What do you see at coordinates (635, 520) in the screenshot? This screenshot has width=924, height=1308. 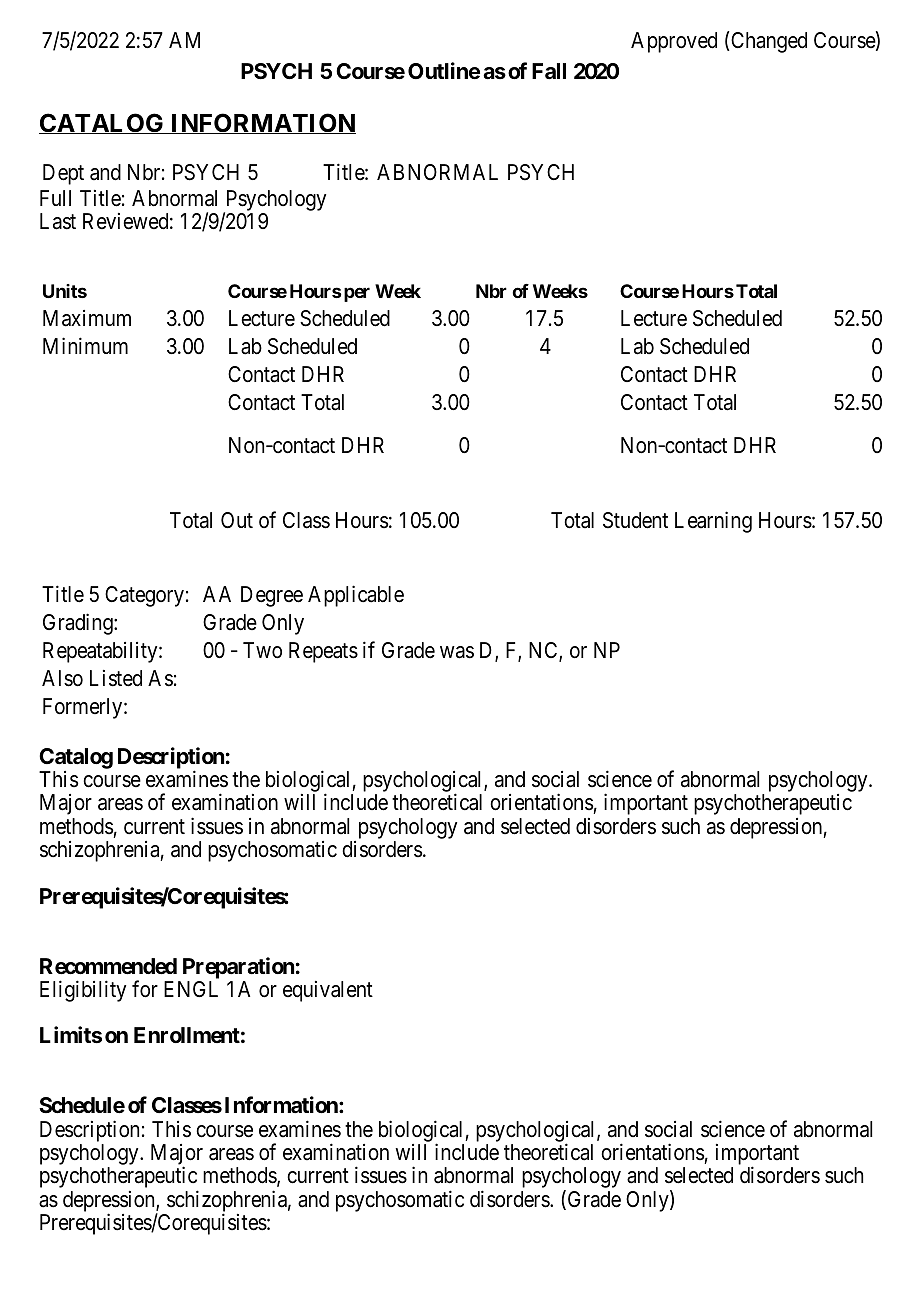 I see `Student` at bounding box center [635, 520].
